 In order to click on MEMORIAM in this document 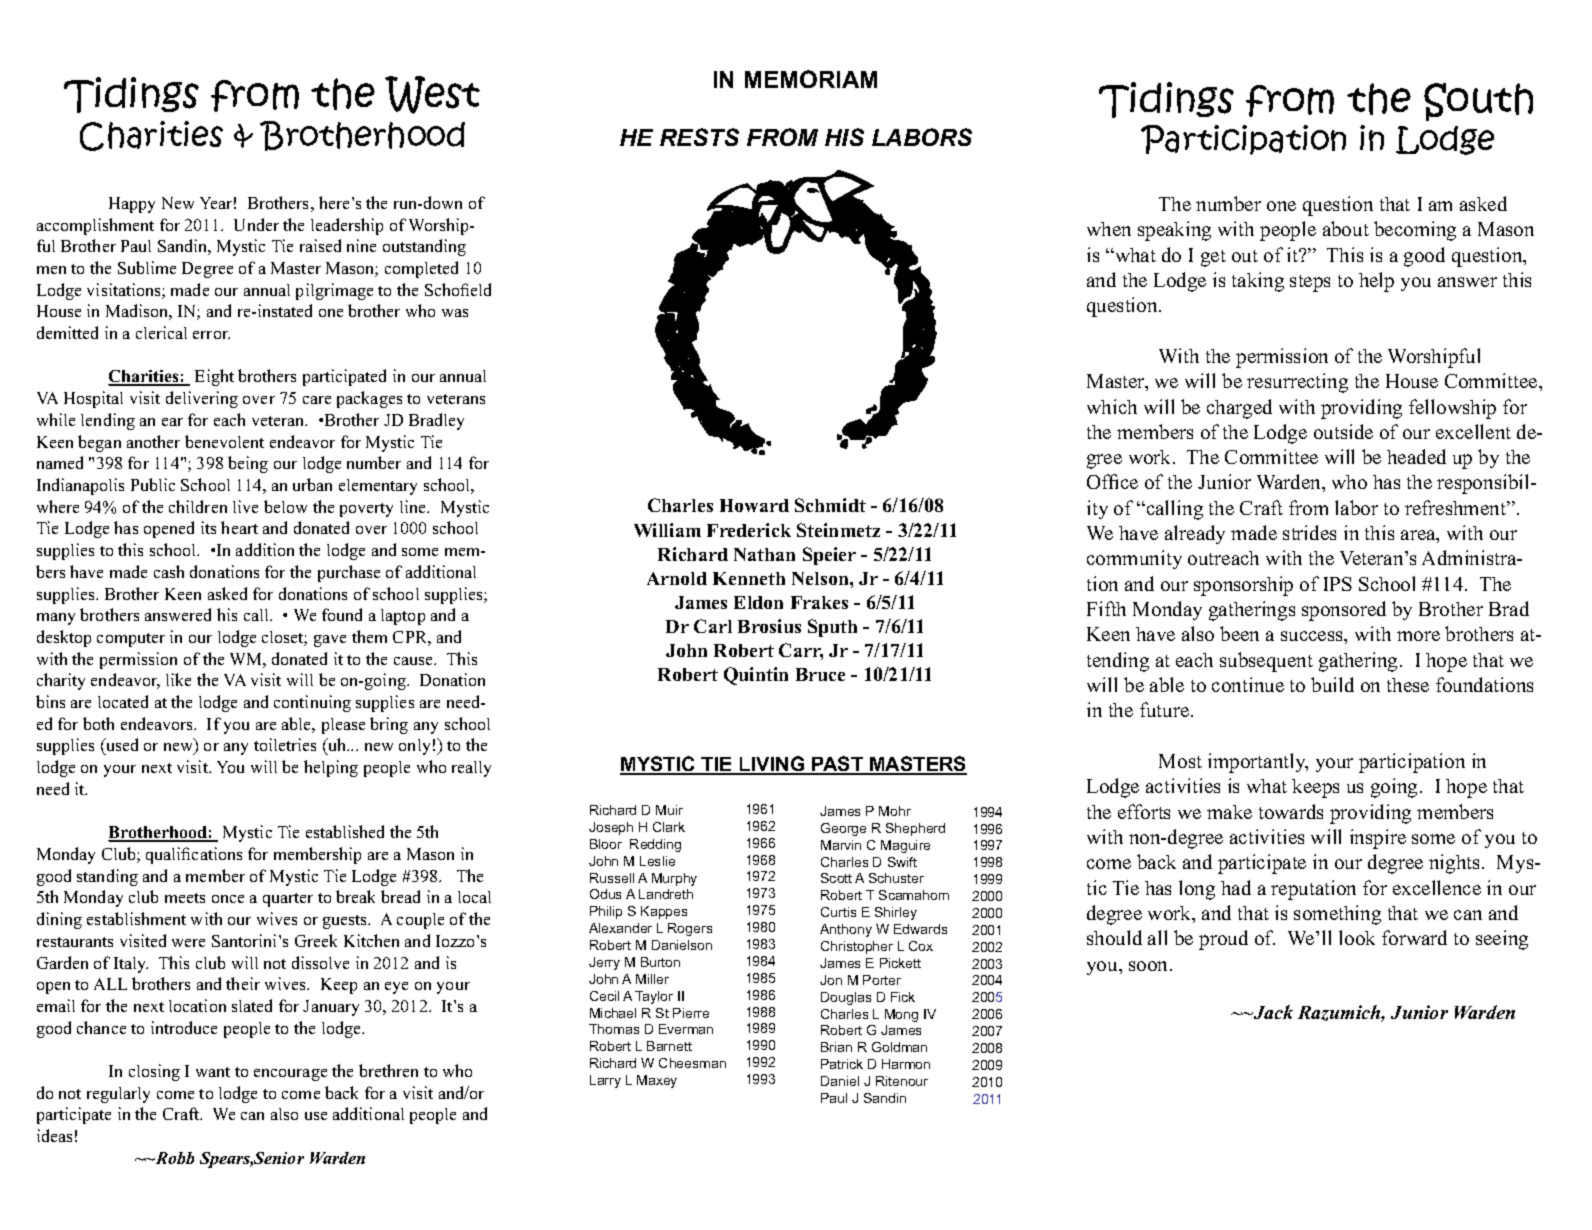, I will do `click(811, 79)`.
